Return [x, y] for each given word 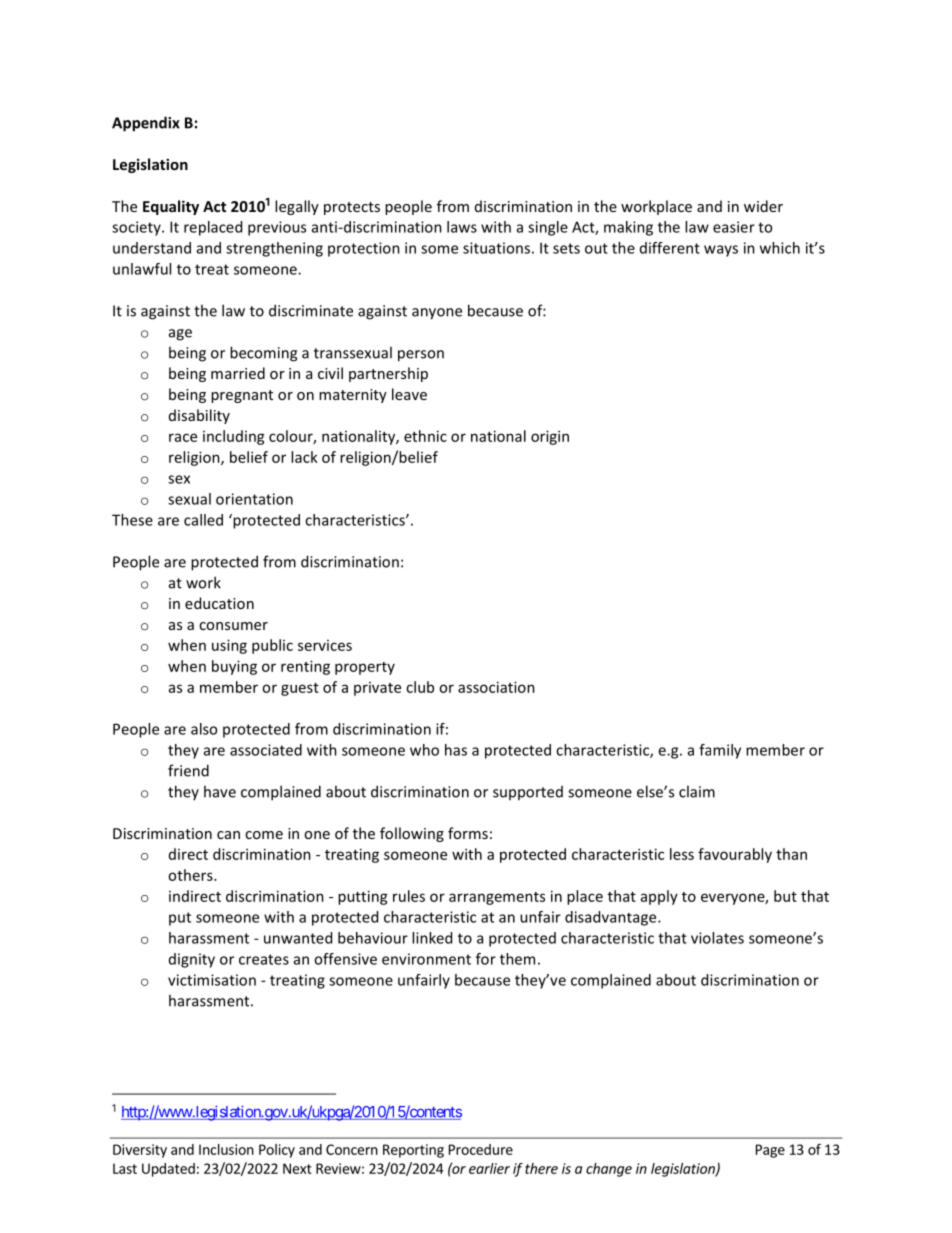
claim [697, 791]
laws [462, 227]
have [220, 791]
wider [763, 206]
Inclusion [226, 1149]
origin [550, 437]
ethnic [425, 436]
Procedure [481, 1149]
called [203, 520]
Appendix [146, 124]
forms [468, 833]
